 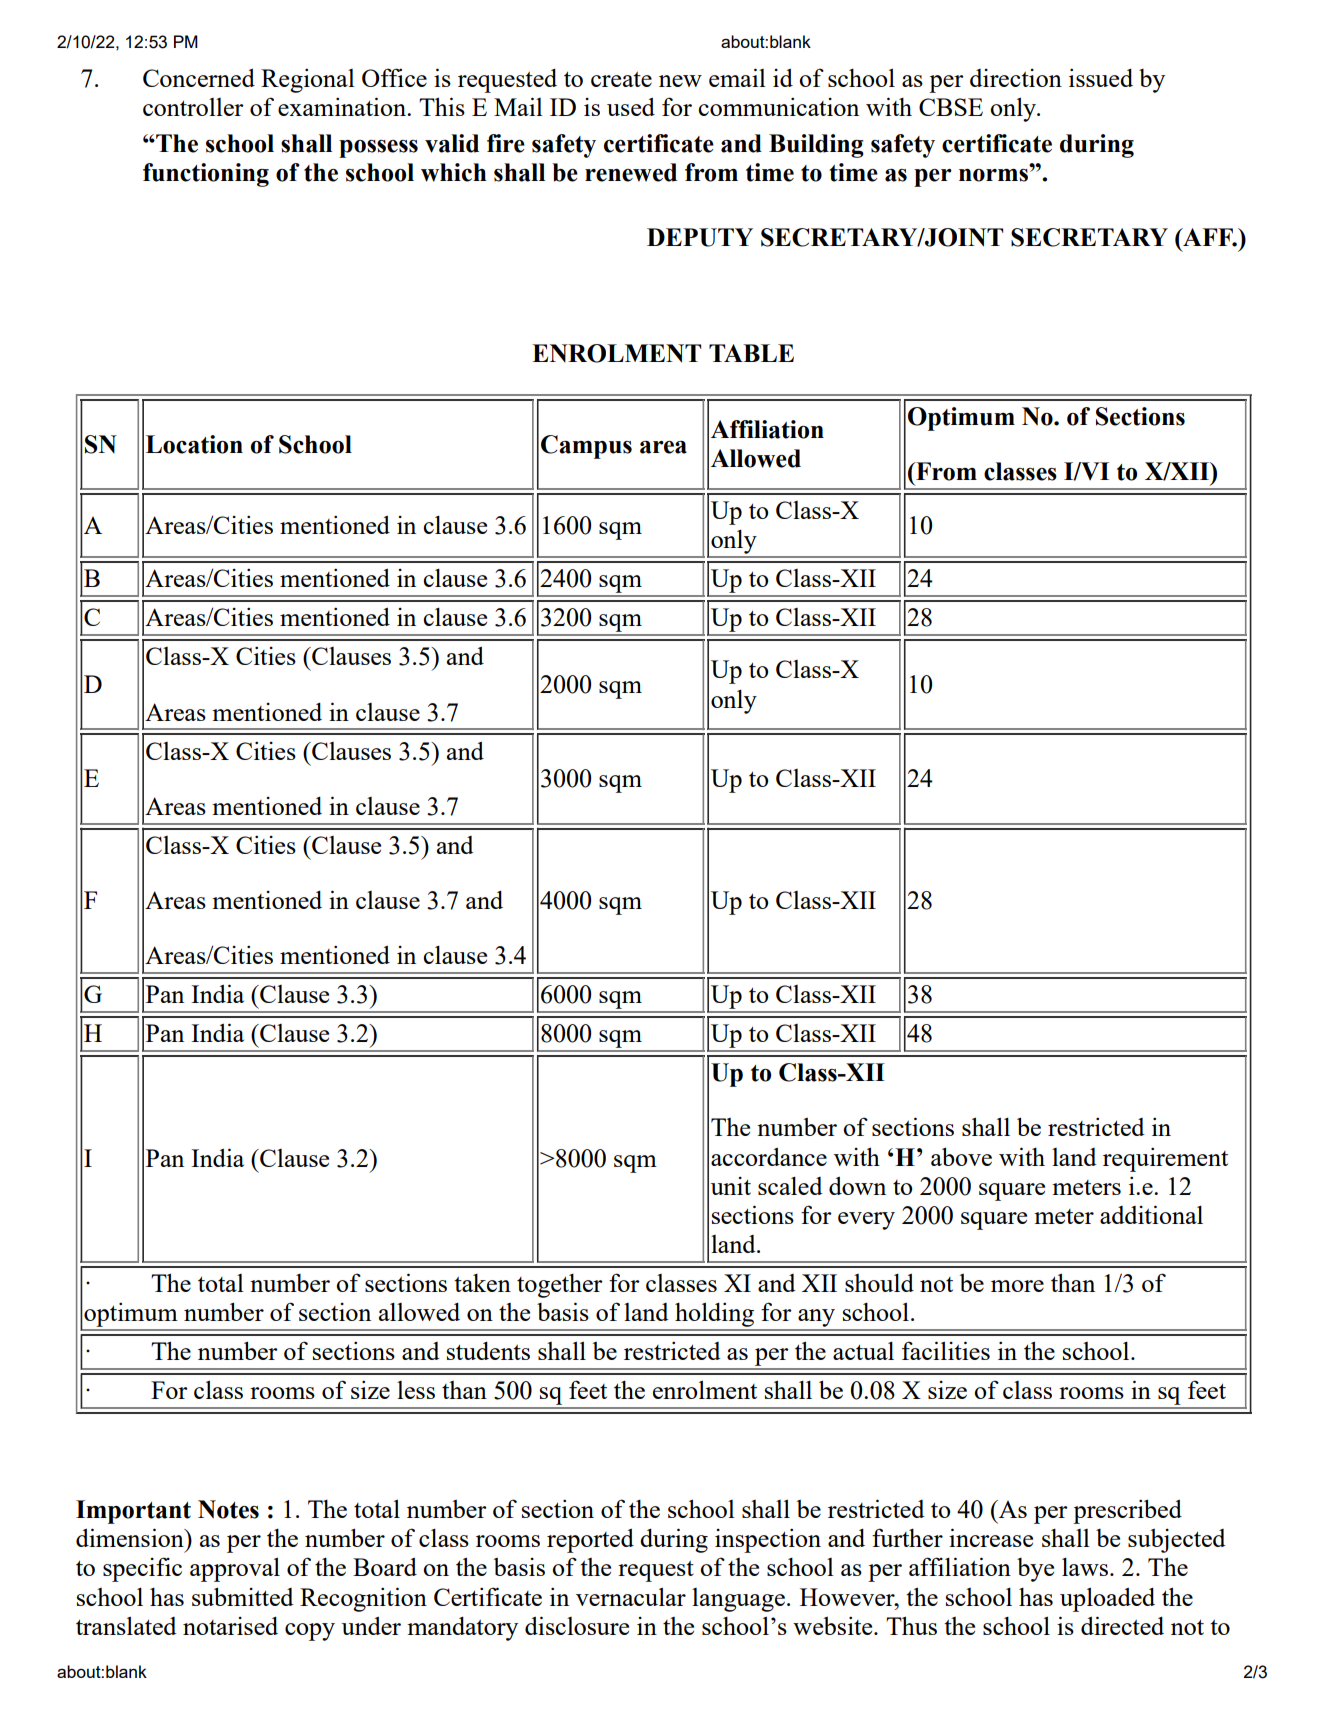 What do you see at coordinates (206, 175) in the image?
I see `functioning` at bounding box center [206, 175].
